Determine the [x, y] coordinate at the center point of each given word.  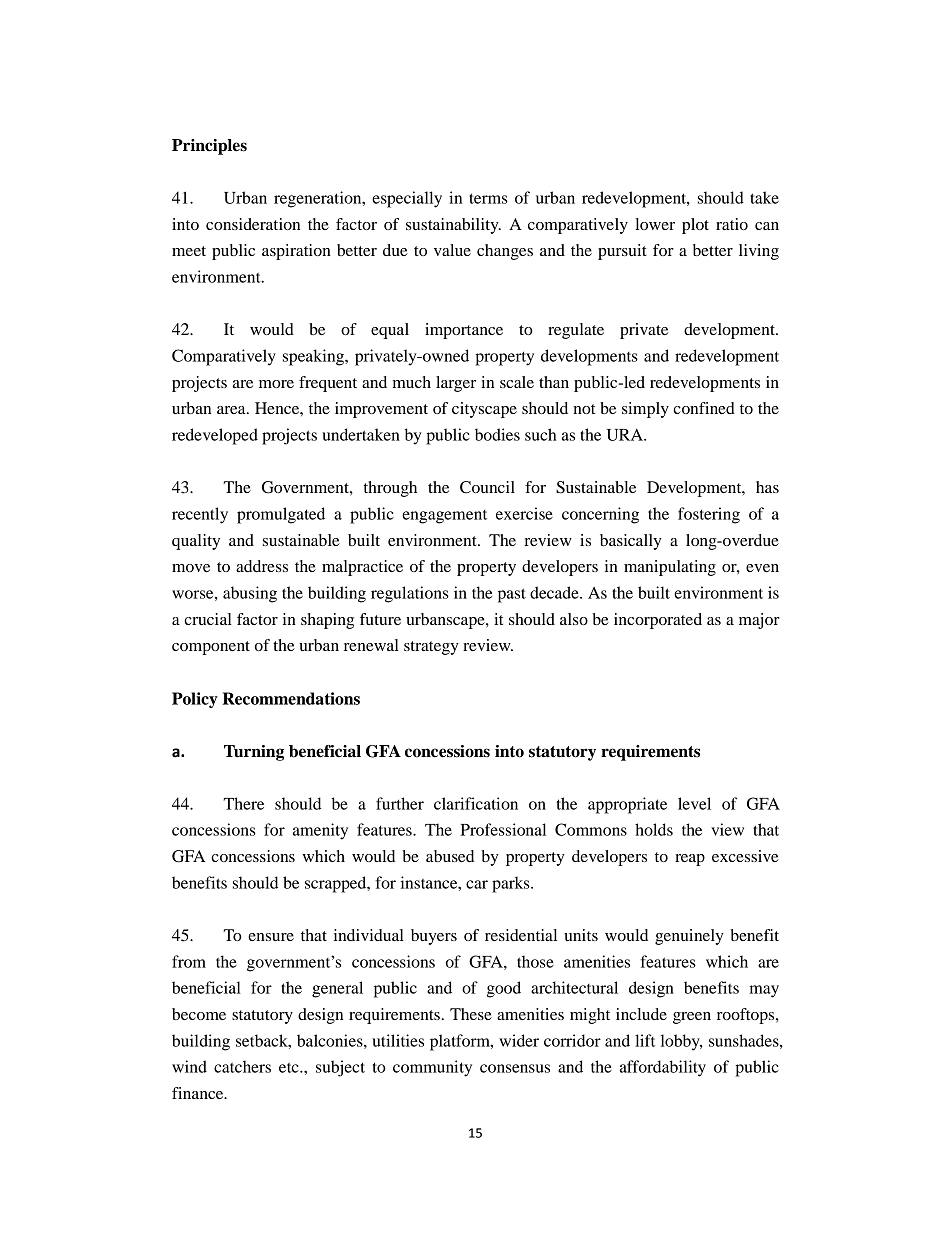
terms [488, 198]
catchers [242, 1066]
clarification [476, 803]
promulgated [281, 515]
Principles [209, 147]
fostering [709, 515]
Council [487, 487]
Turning [254, 753]
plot [695, 226]
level [694, 803]
